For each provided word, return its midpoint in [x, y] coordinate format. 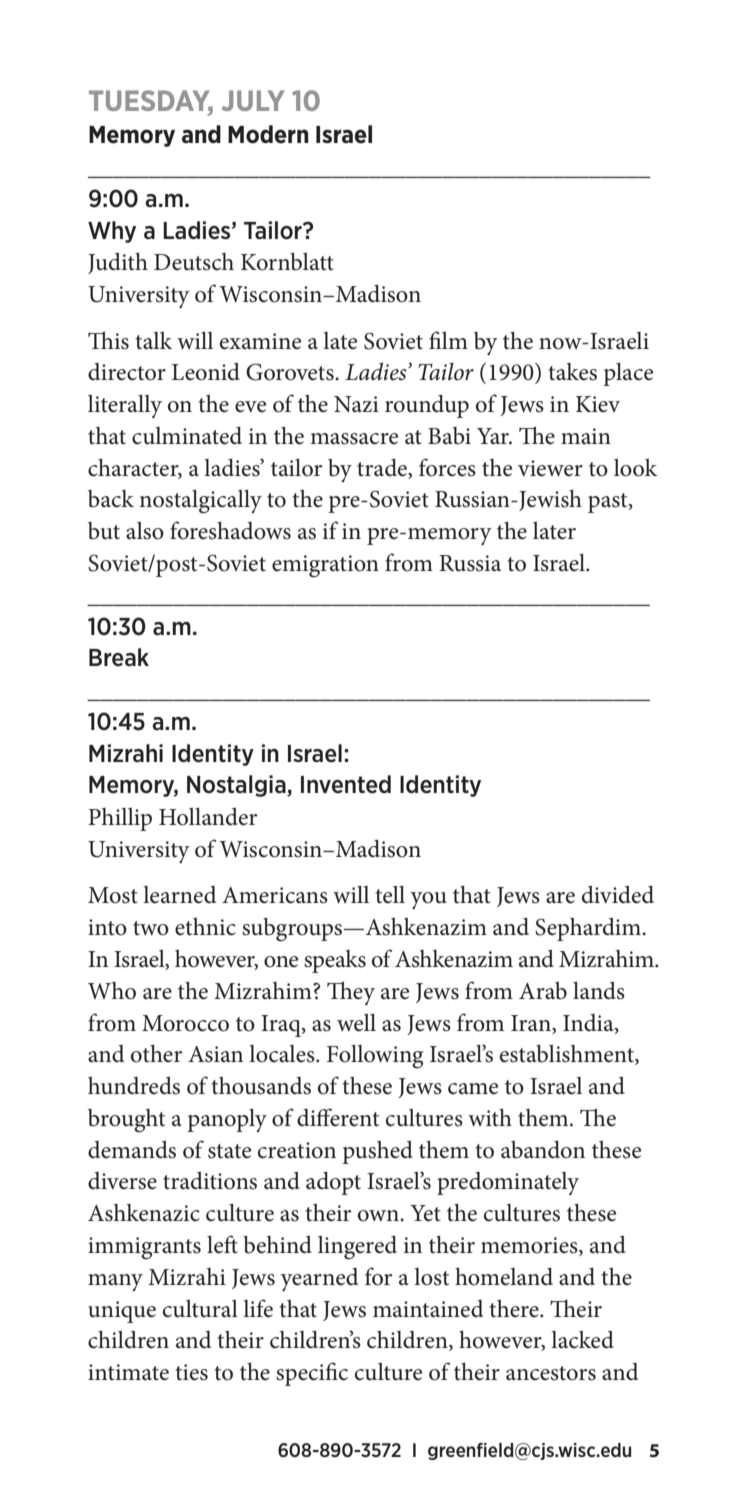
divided [618, 894]
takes [572, 372]
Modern [268, 134]
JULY [252, 100]
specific [312, 1374]
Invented [346, 784]
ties [191, 1372]
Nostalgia [237, 786]
